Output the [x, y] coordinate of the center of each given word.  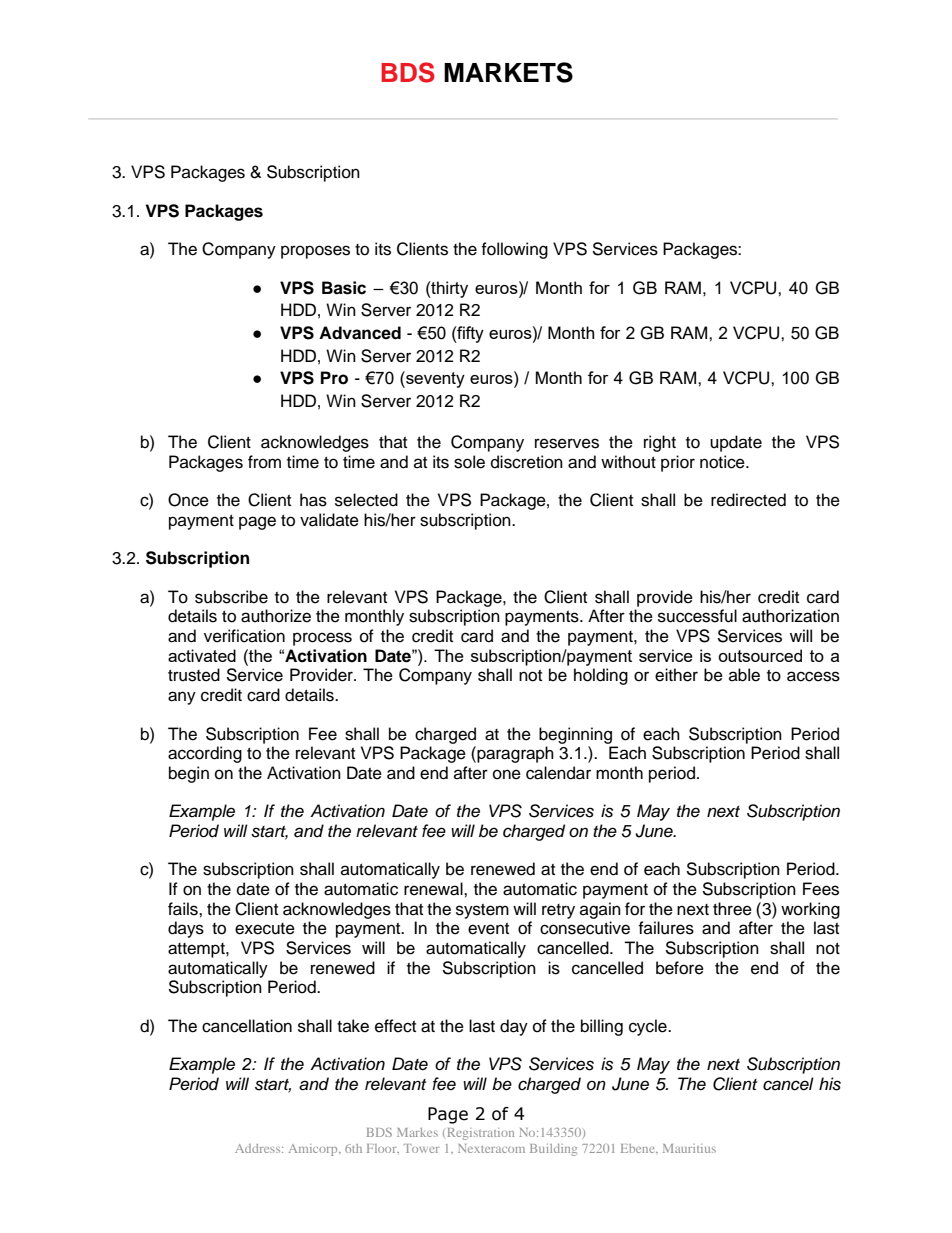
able [744, 675]
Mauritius [689, 1148]
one [507, 774]
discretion [527, 462]
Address [259, 1148]
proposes [315, 252]
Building [553, 1150]
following [514, 250]
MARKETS [508, 72]
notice [723, 462]
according [205, 754]
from [264, 462]
